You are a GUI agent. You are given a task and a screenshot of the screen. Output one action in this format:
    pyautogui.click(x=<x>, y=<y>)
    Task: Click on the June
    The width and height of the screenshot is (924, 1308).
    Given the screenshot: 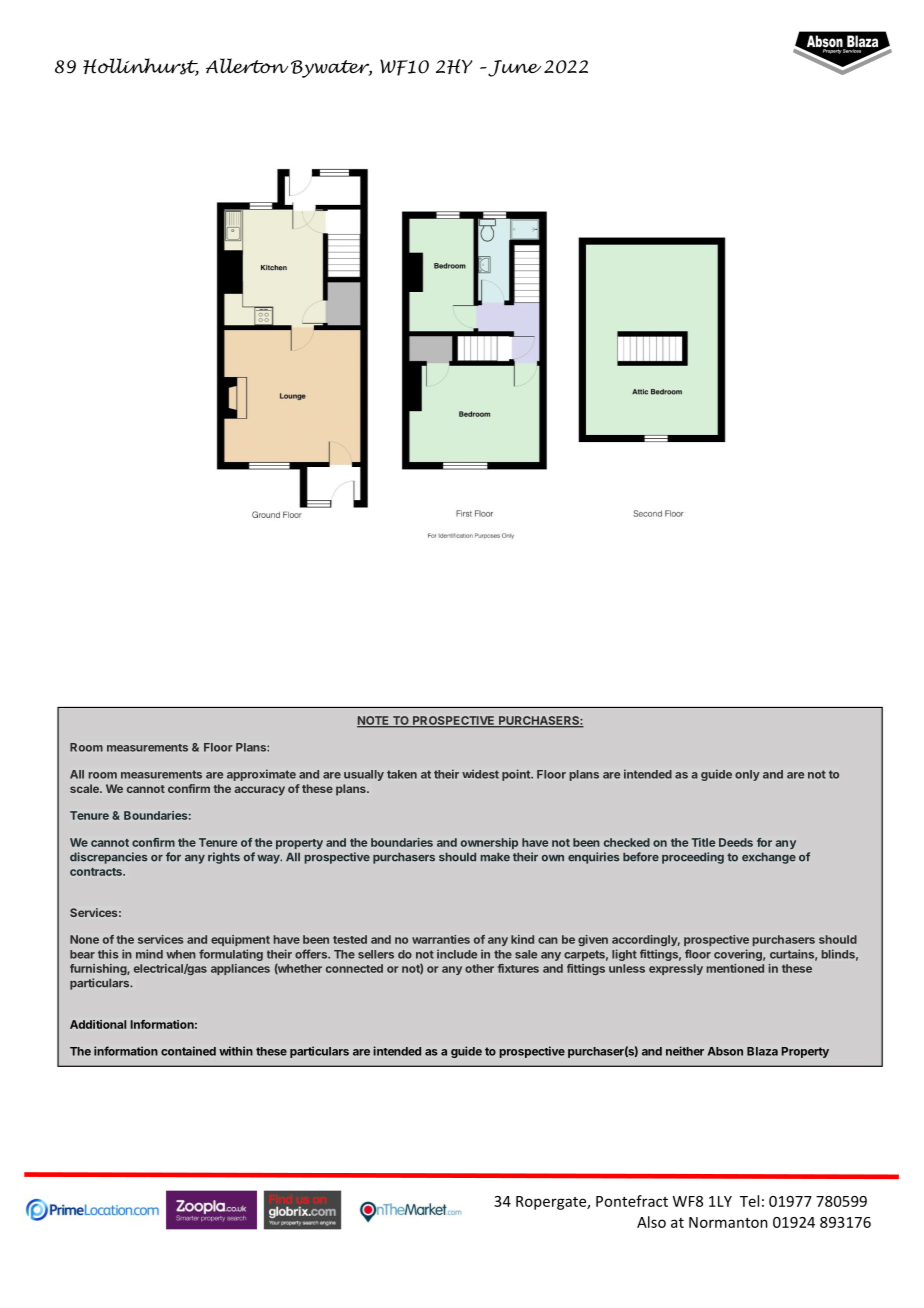 What is the action you would take?
    pyautogui.click(x=513, y=68)
